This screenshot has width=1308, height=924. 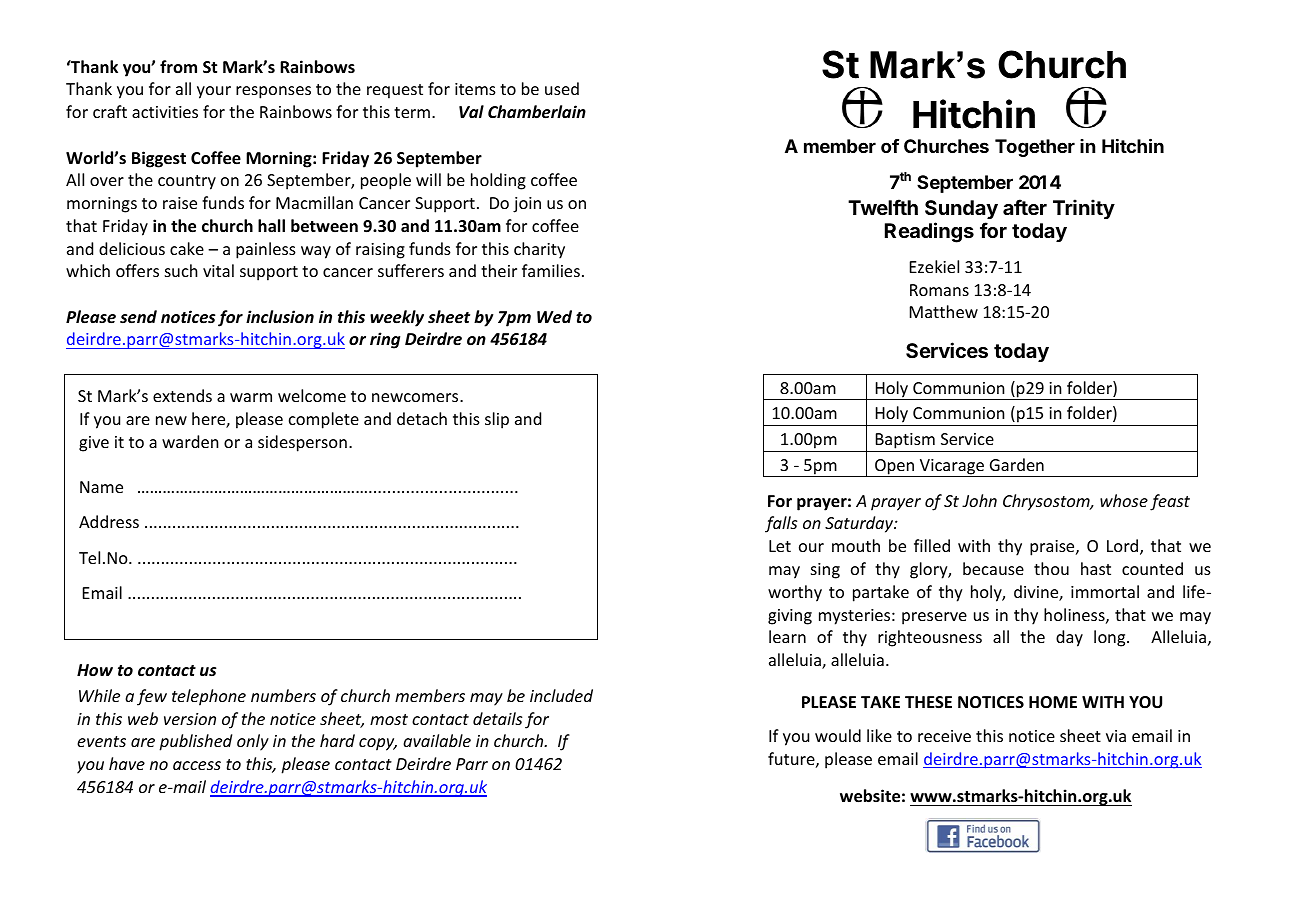 What do you see at coordinates (497, 718) in the screenshot?
I see `details` at bounding box center [497, 718].
